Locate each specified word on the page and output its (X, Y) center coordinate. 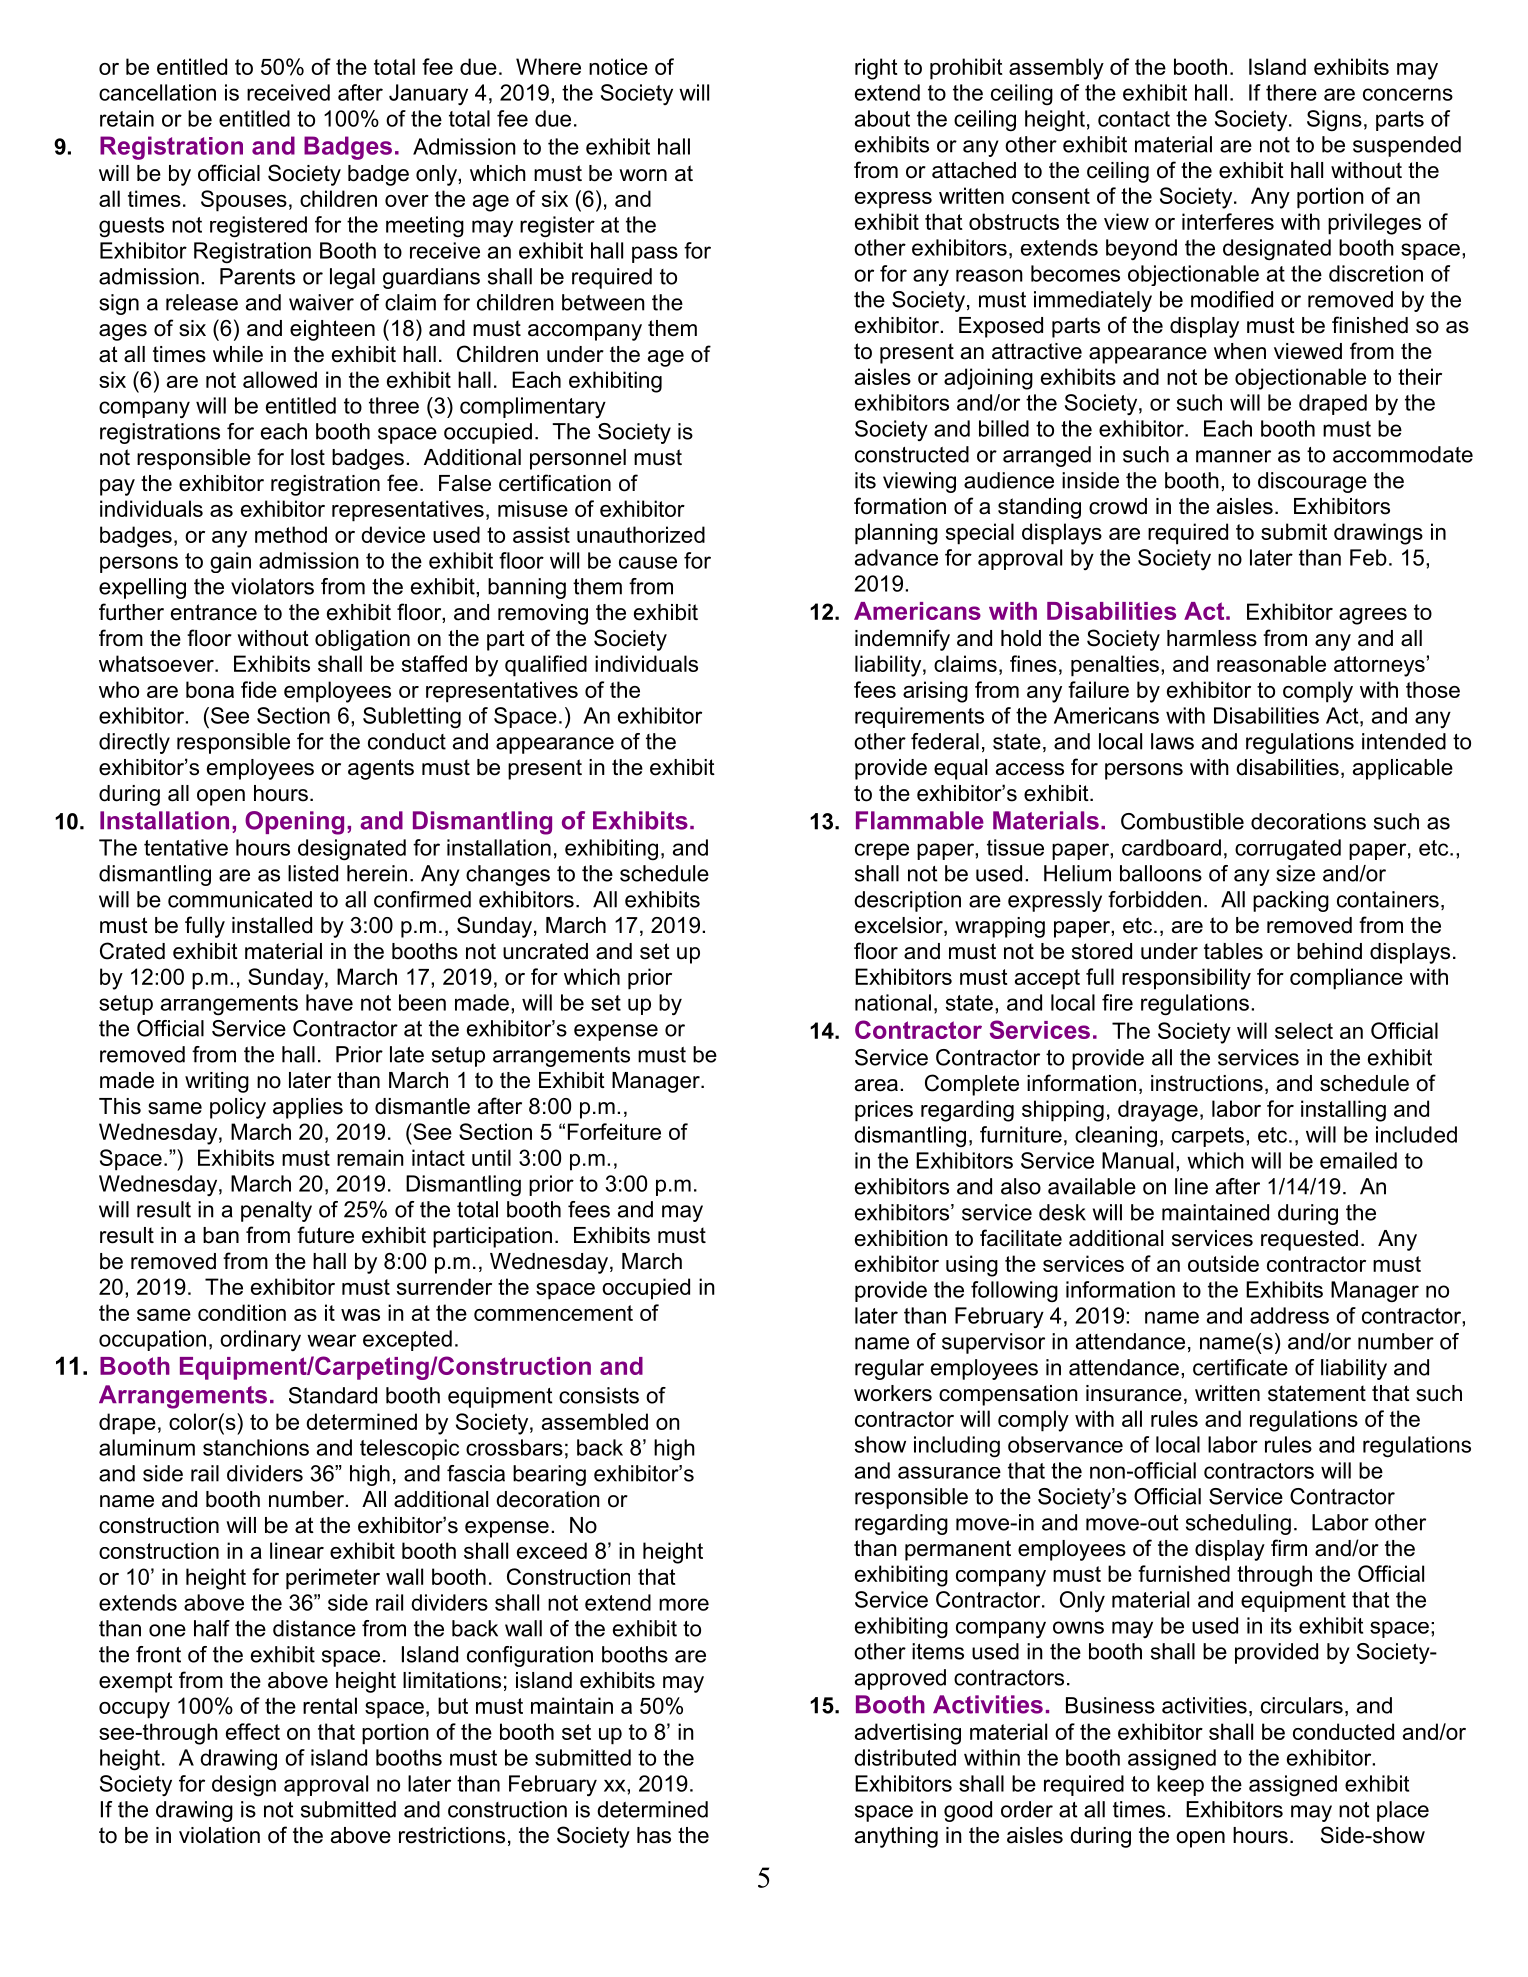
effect (253, 1731)
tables (1233, 951)
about (882, 118)
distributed (905, 1757)
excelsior (900, 926)
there (1291, 92)
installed (272, 925)
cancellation (157, 92)
